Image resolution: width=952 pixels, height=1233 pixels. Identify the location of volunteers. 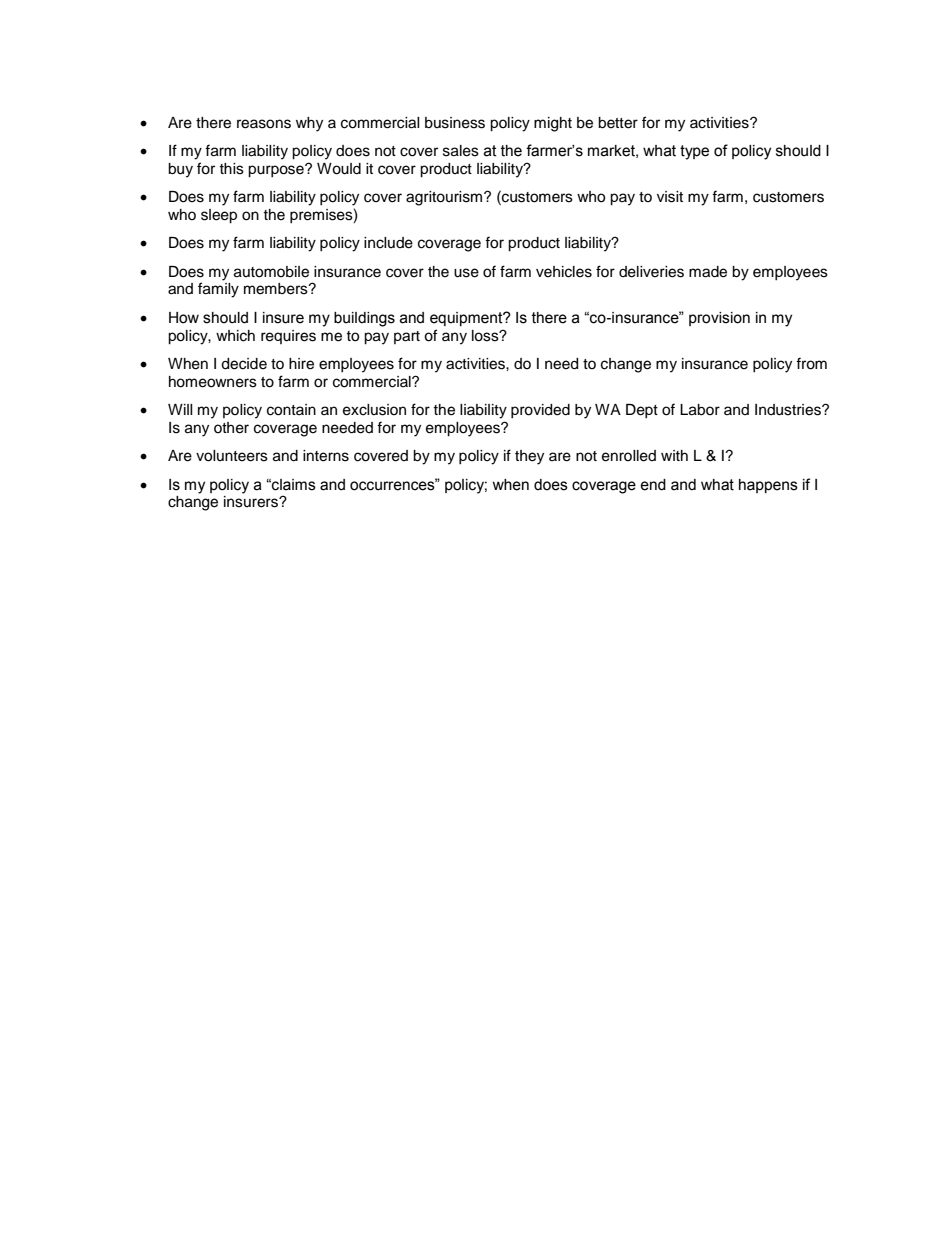
(232, 456).
